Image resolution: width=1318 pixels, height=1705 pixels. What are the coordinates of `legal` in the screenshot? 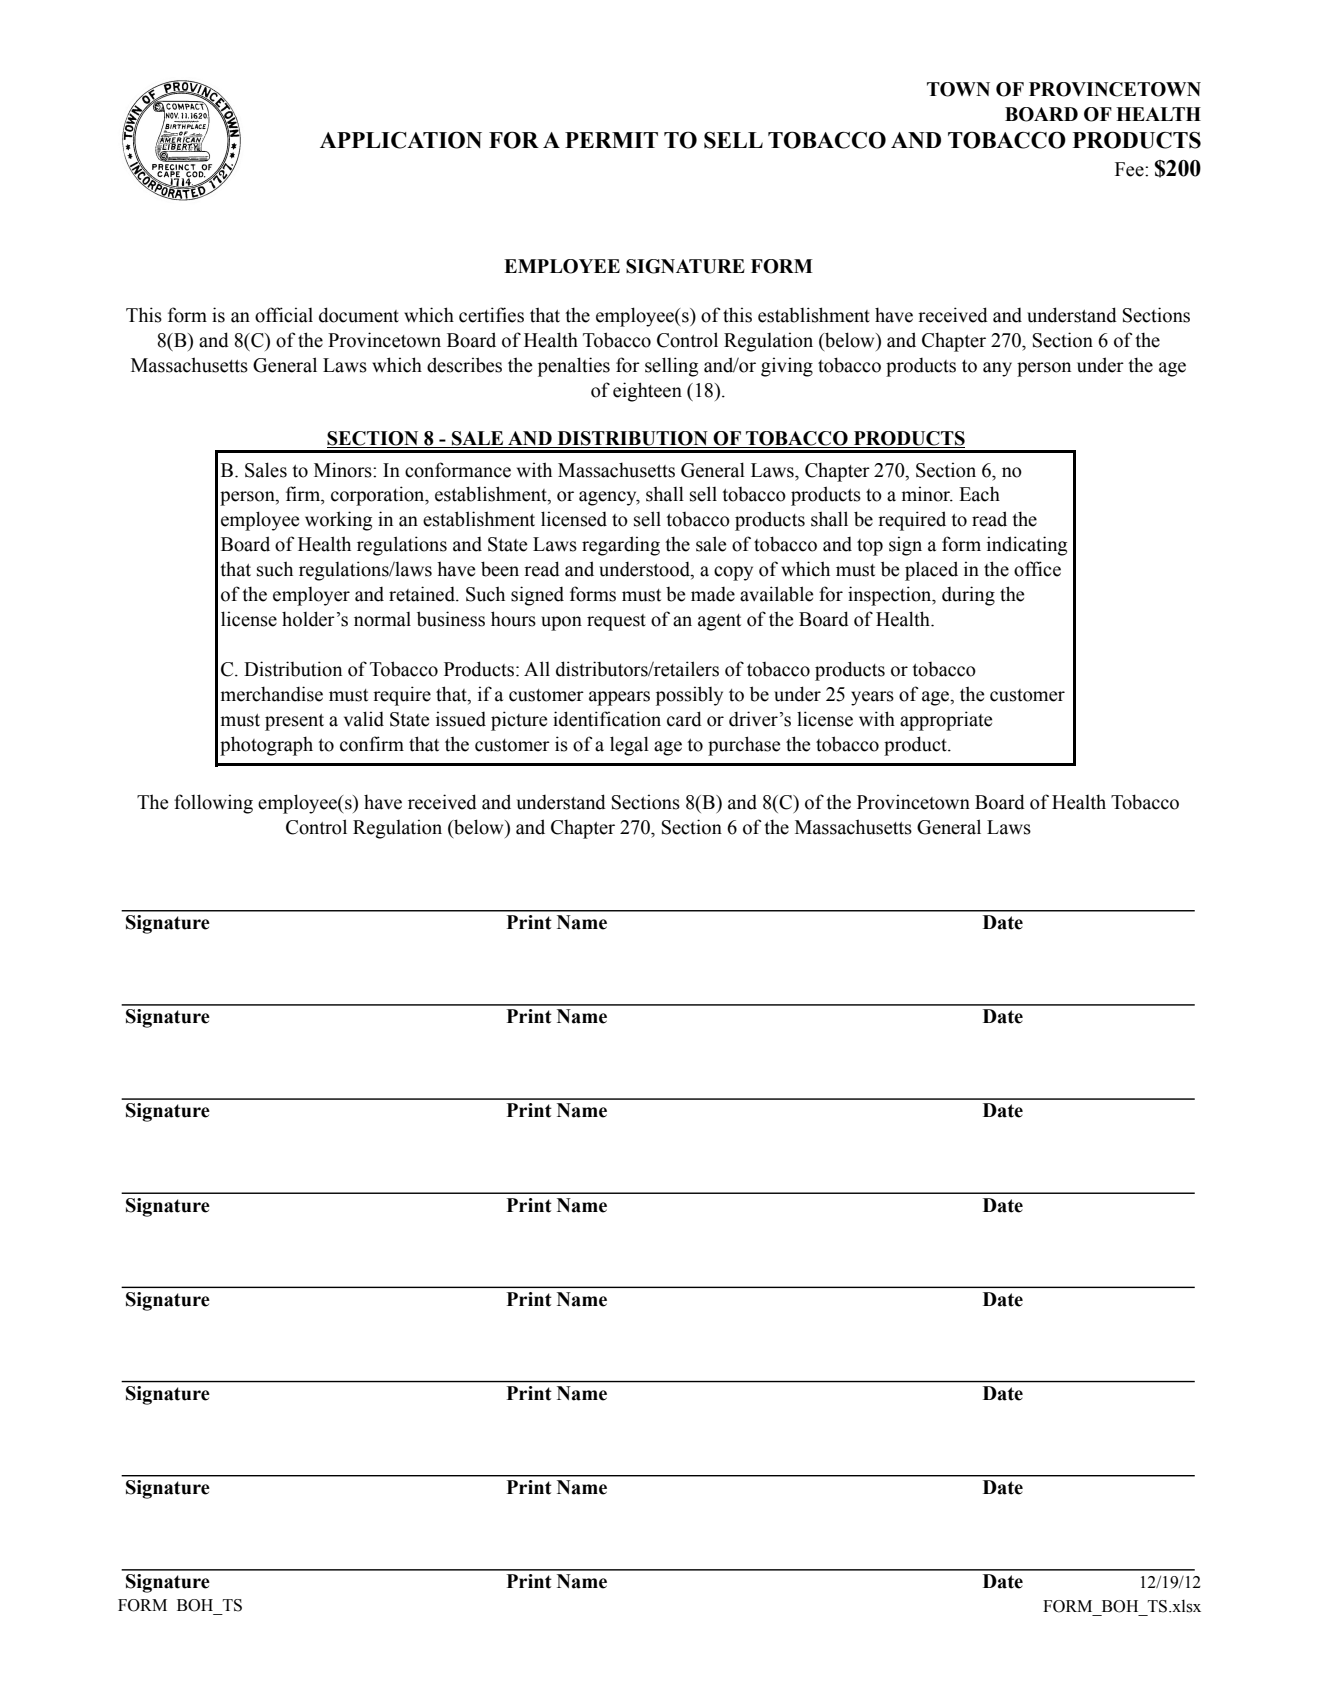 It's located at (629, 746).
